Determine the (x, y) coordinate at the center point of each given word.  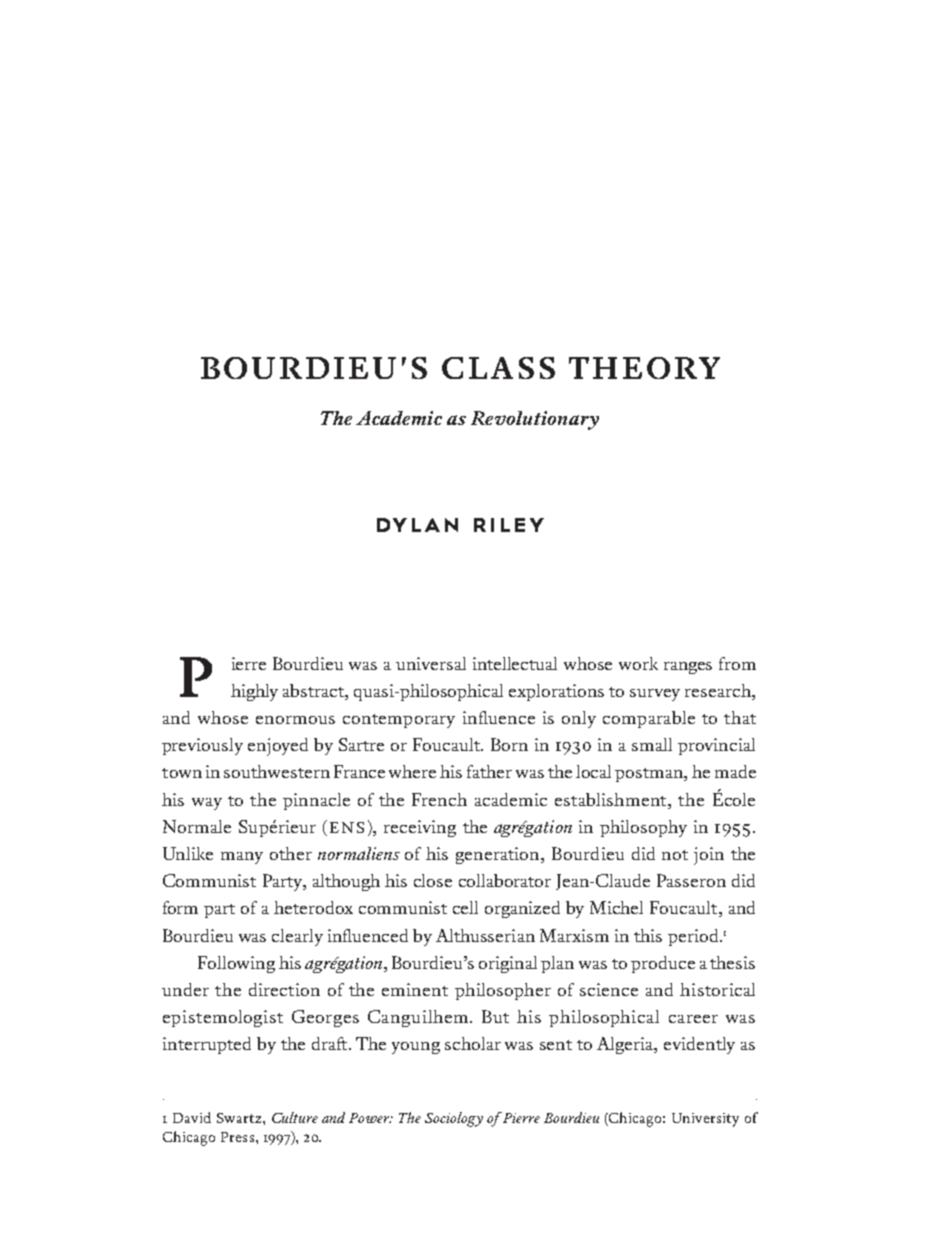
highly (254, 692)
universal (431, 663)
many (242, 858)
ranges (688, 668)
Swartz (240, 1118)
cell (465, 907)
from (737, 663)
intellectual (515, 663)
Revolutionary (535, 420)
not (675, 855)
